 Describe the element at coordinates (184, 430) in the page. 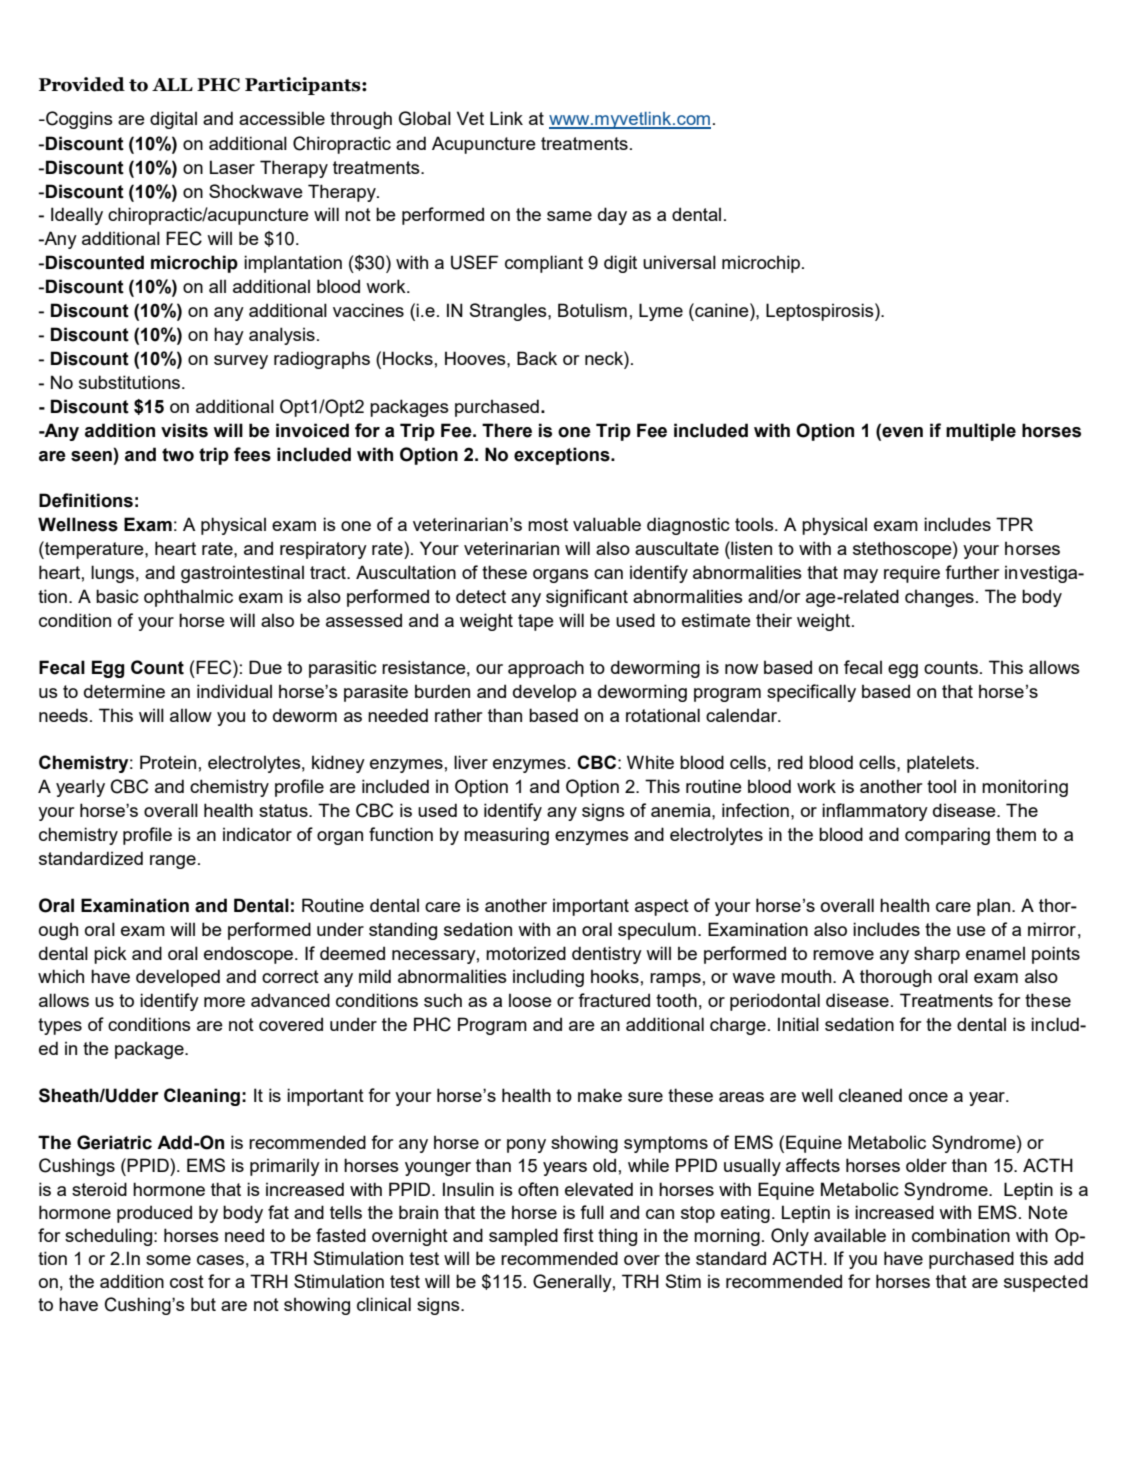

I see `visits` at that location.
